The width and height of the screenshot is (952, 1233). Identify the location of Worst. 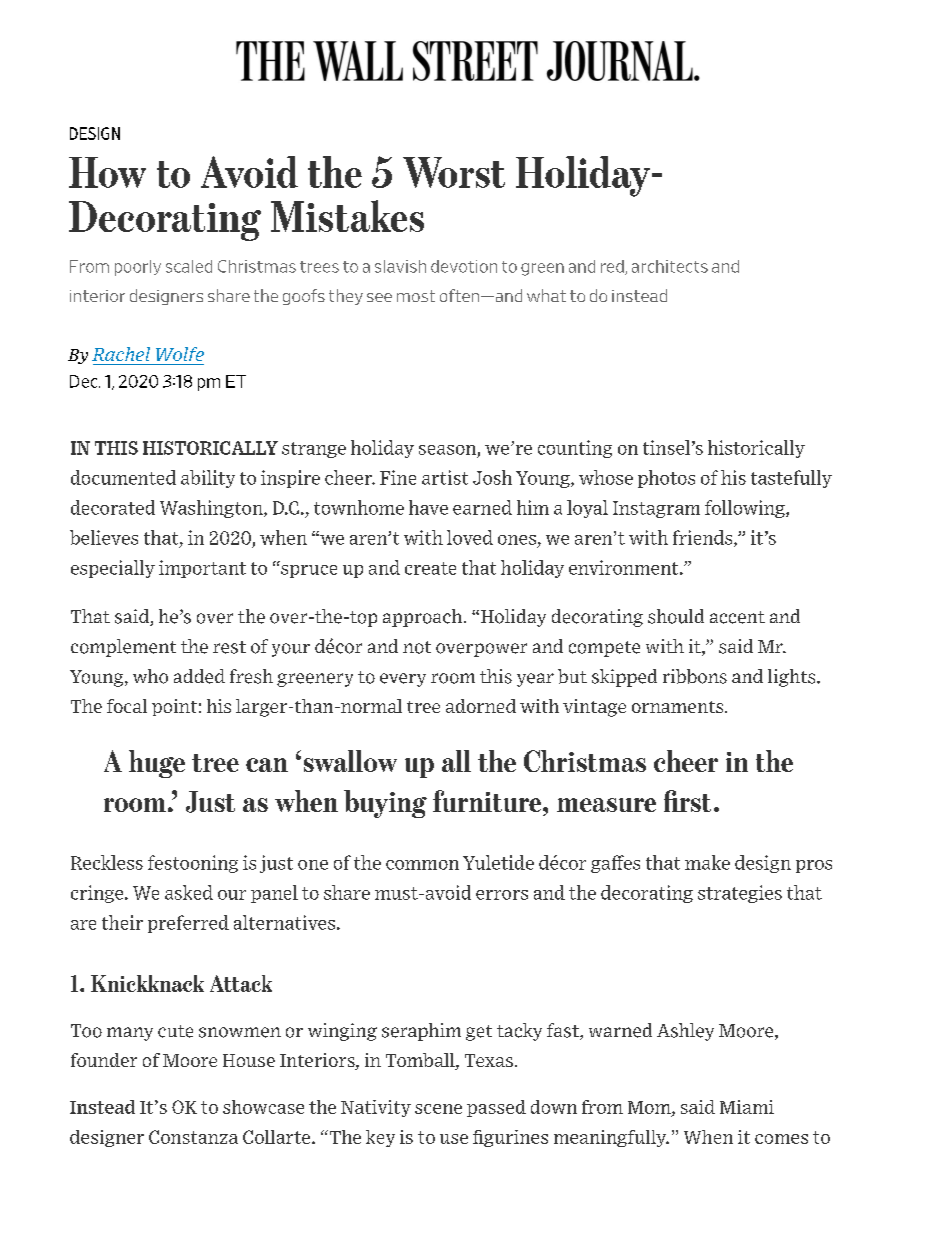
(454, 172).
